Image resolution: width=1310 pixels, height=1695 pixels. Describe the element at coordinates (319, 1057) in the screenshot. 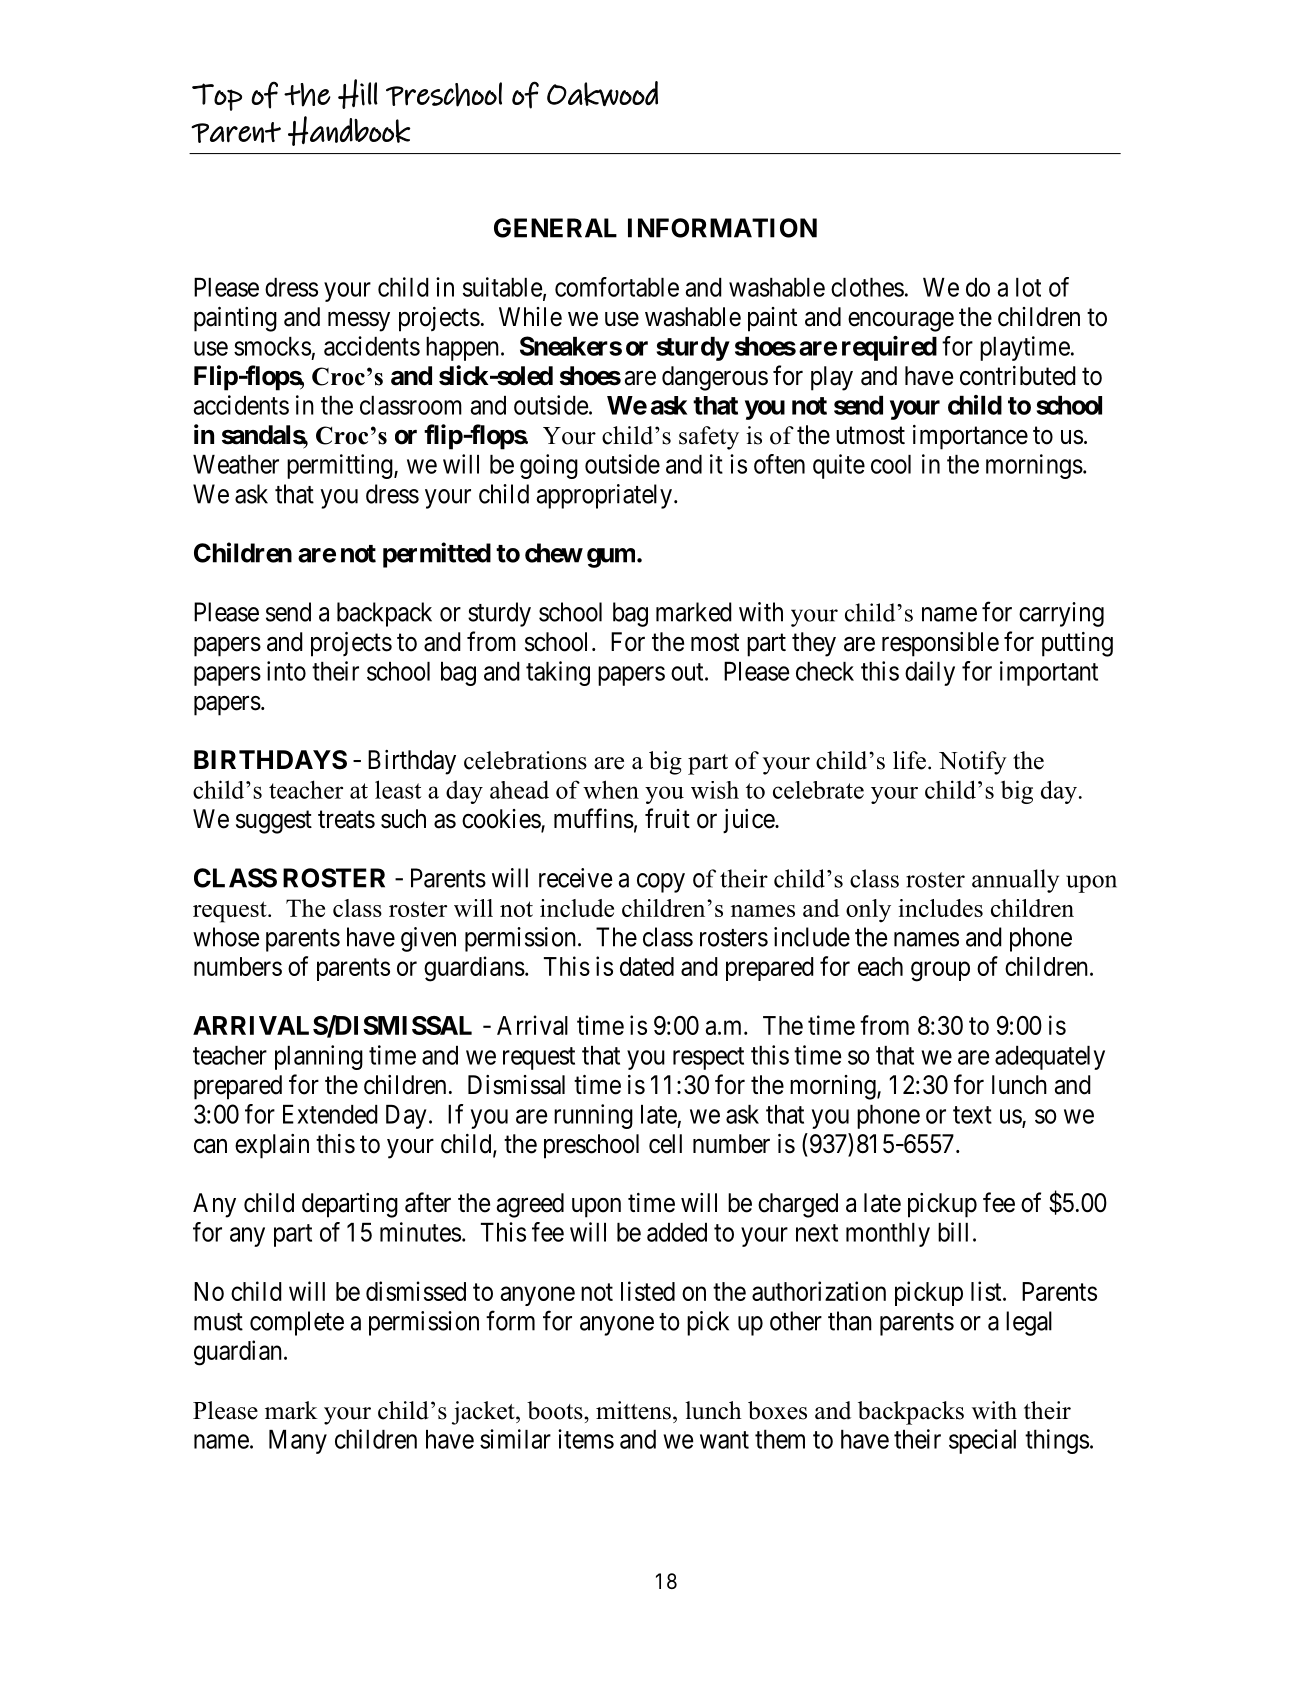

I see `planning` at that location.
